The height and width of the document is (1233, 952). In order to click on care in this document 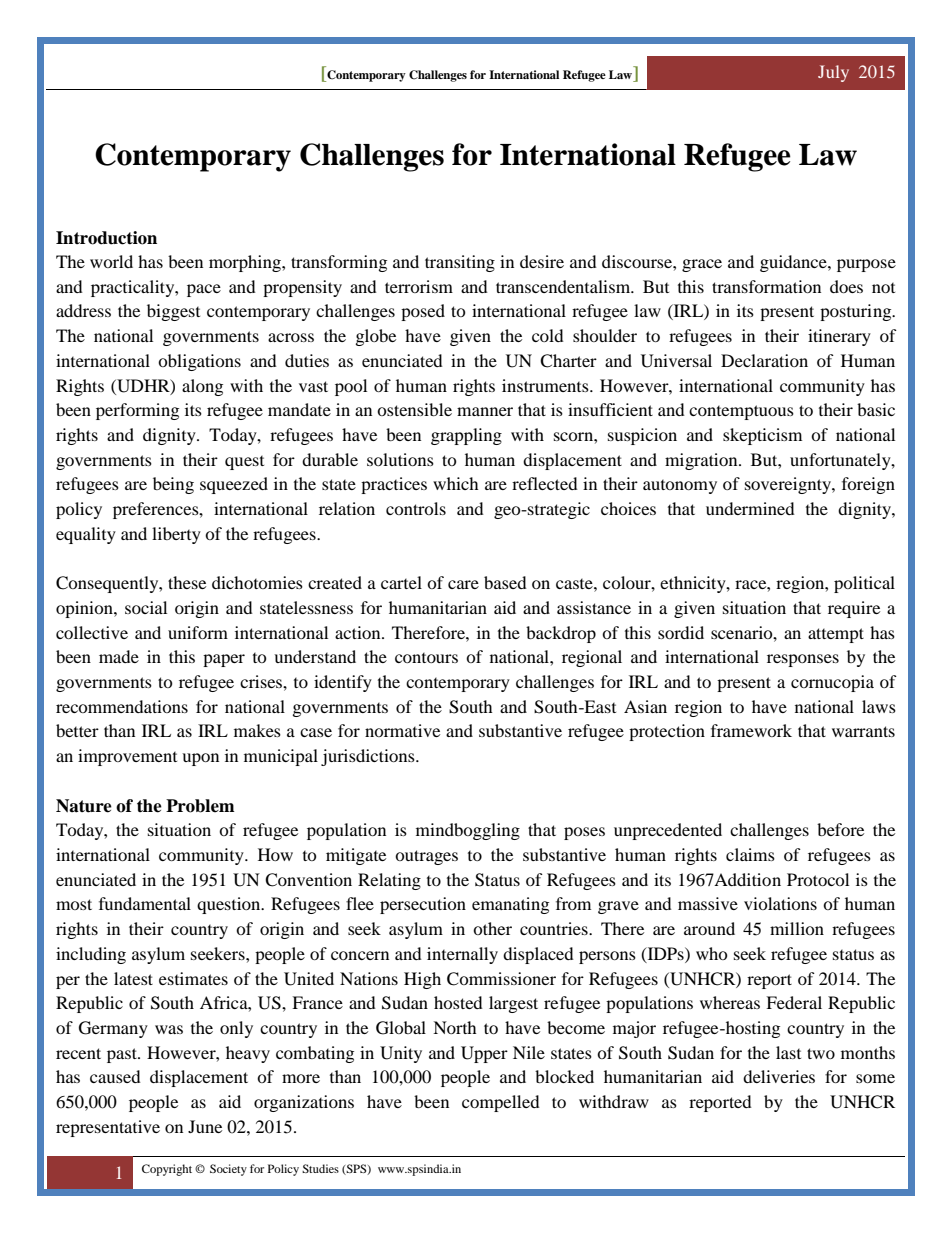, I will do `click(463, 584)`.
